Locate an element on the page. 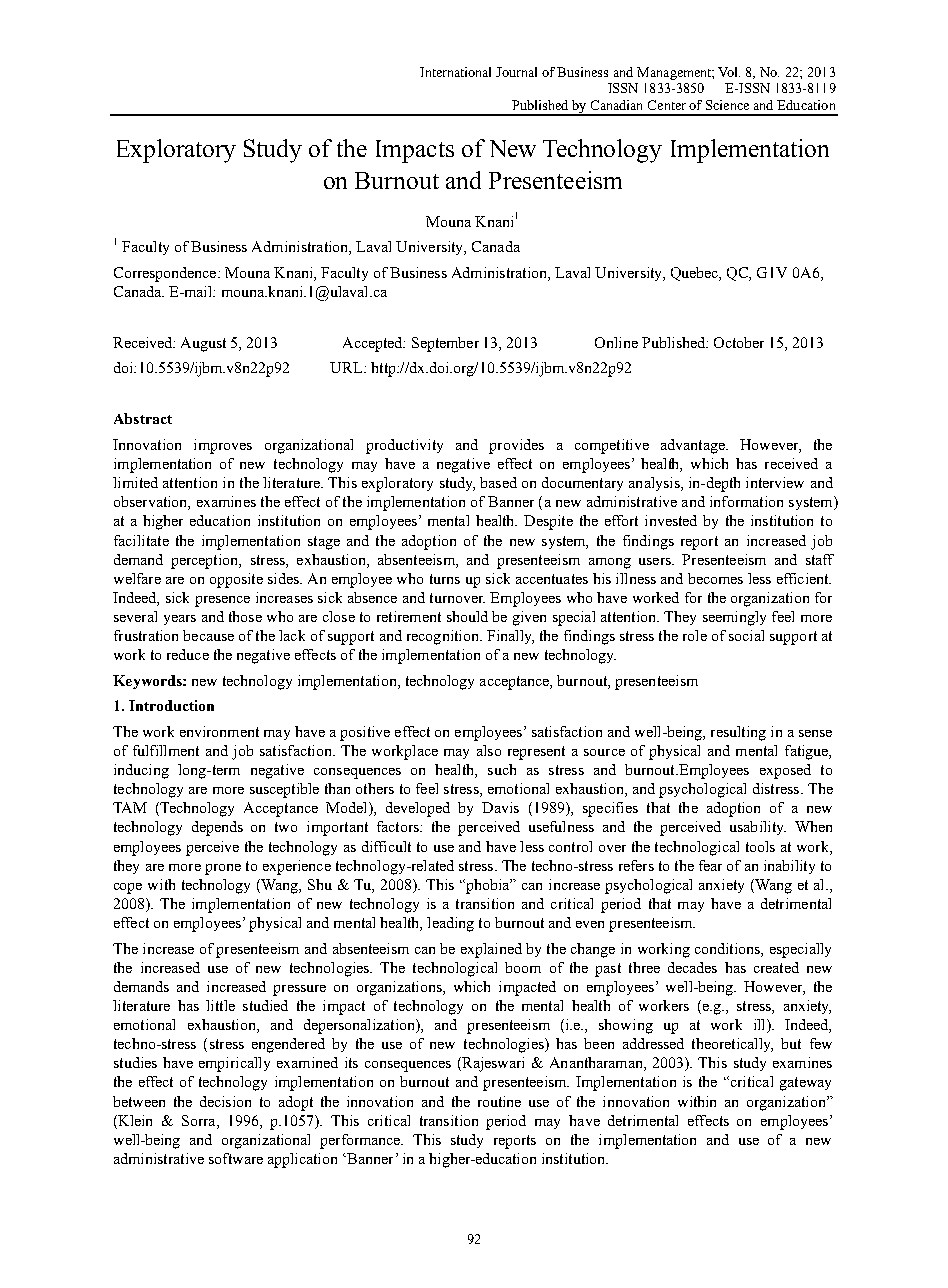  should is located at coordinates (467, 616).
